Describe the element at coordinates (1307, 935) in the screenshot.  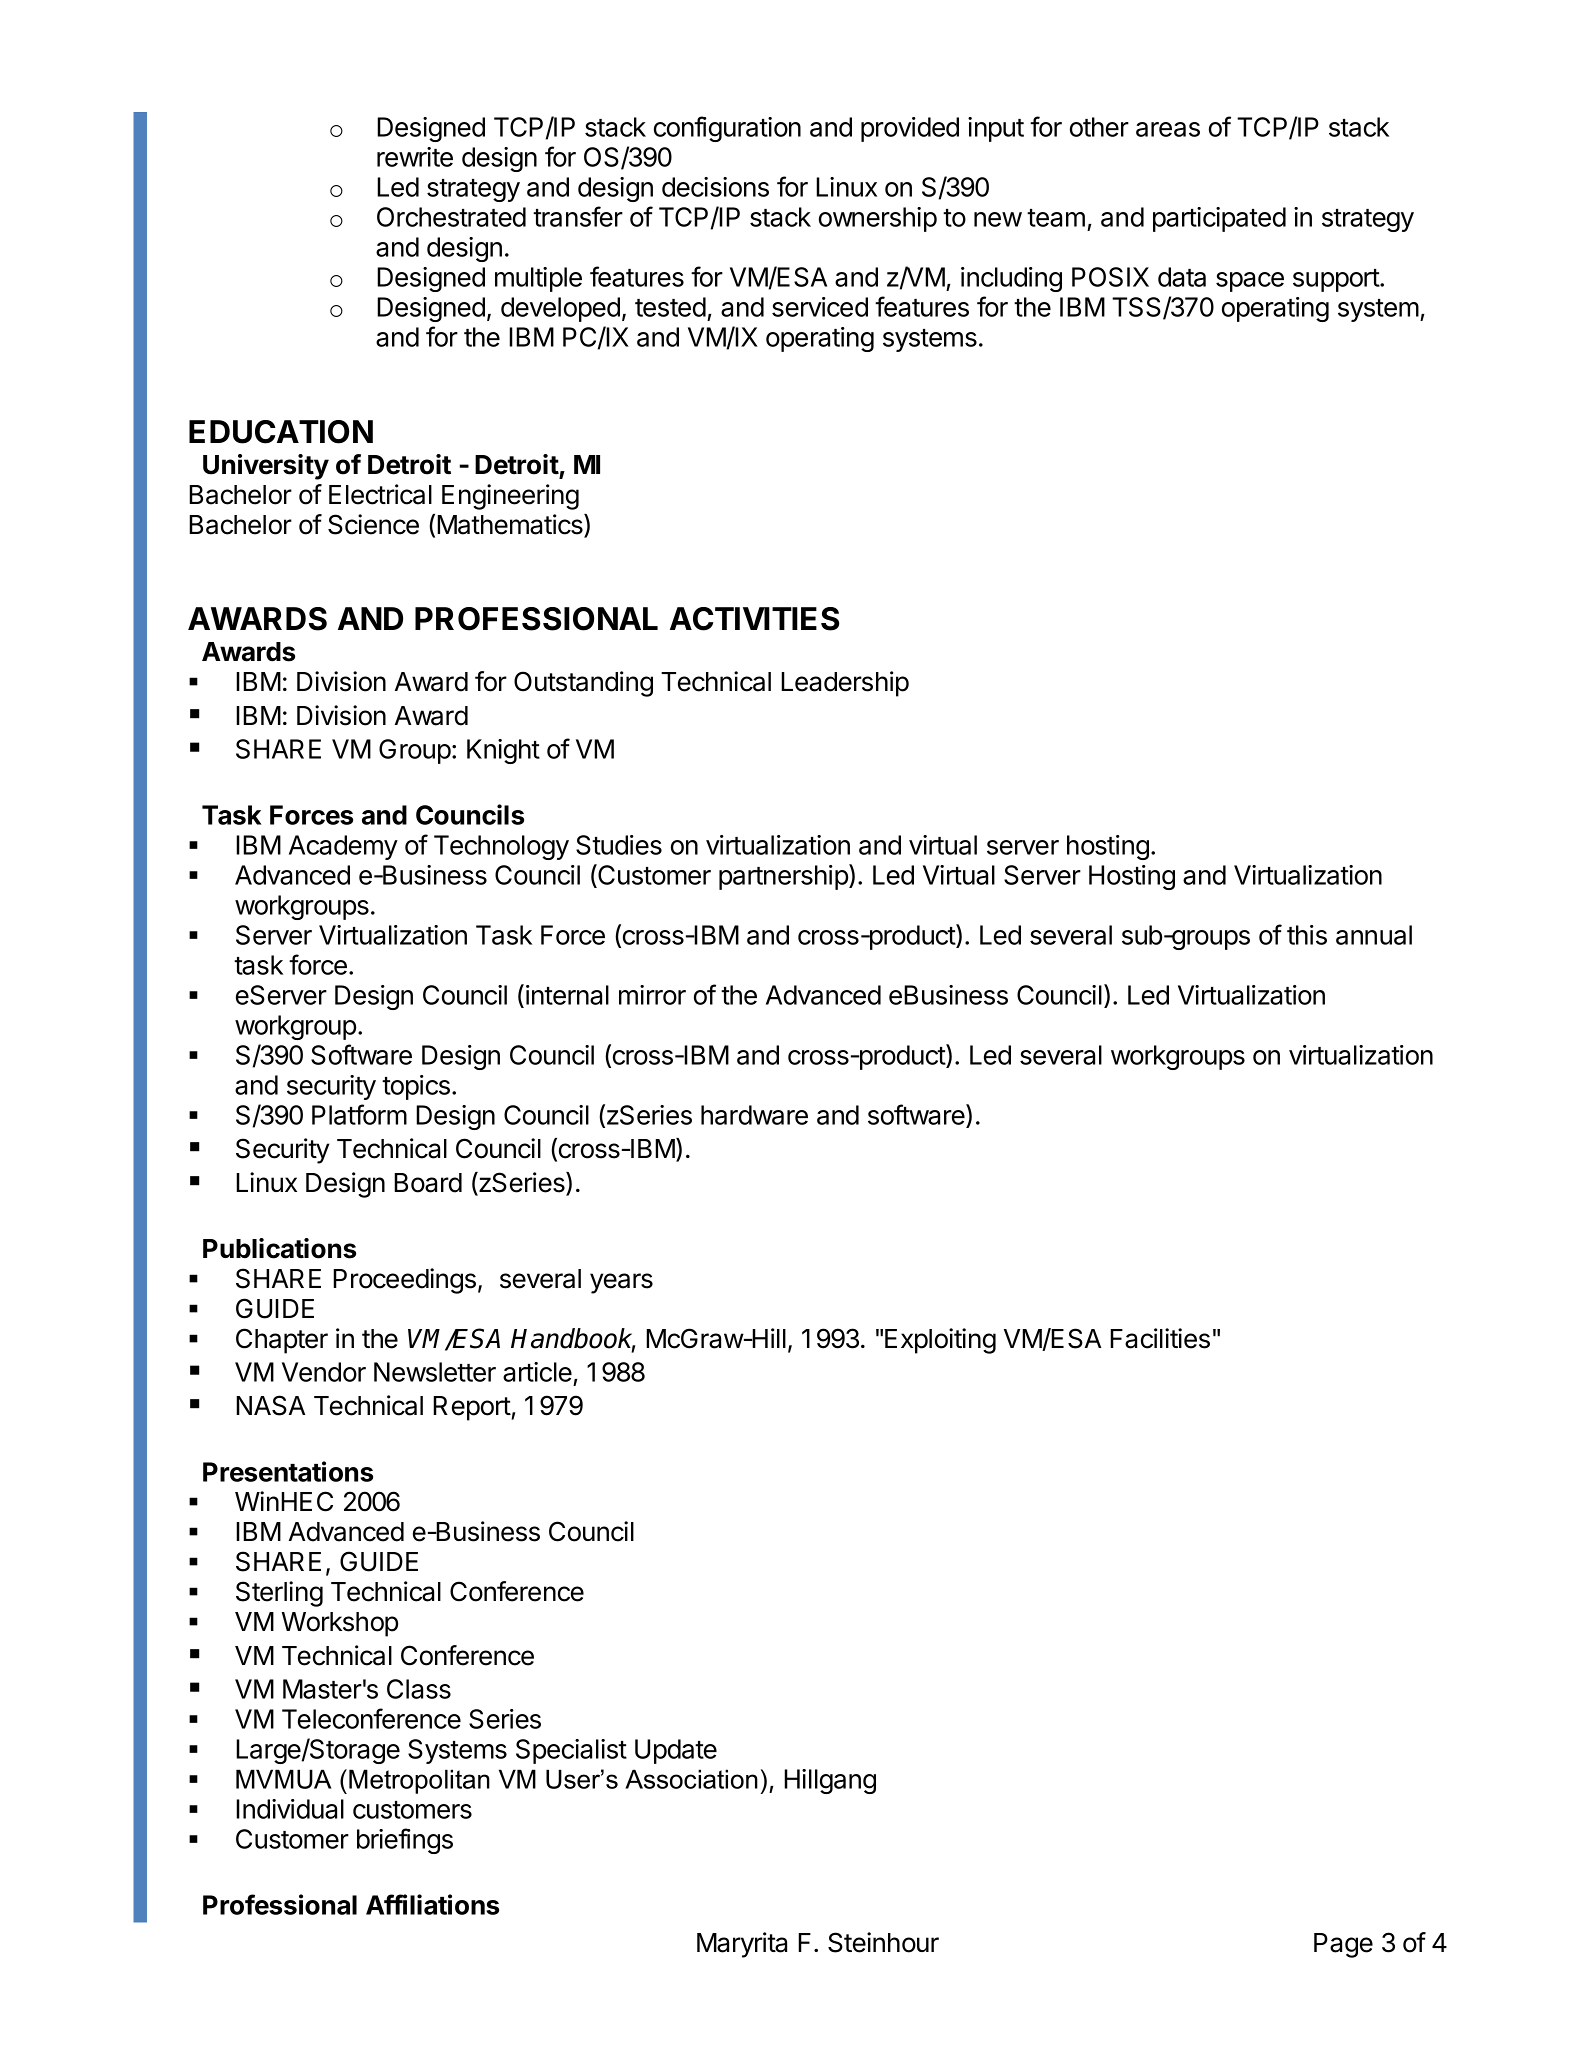
I see `this` at that location.
